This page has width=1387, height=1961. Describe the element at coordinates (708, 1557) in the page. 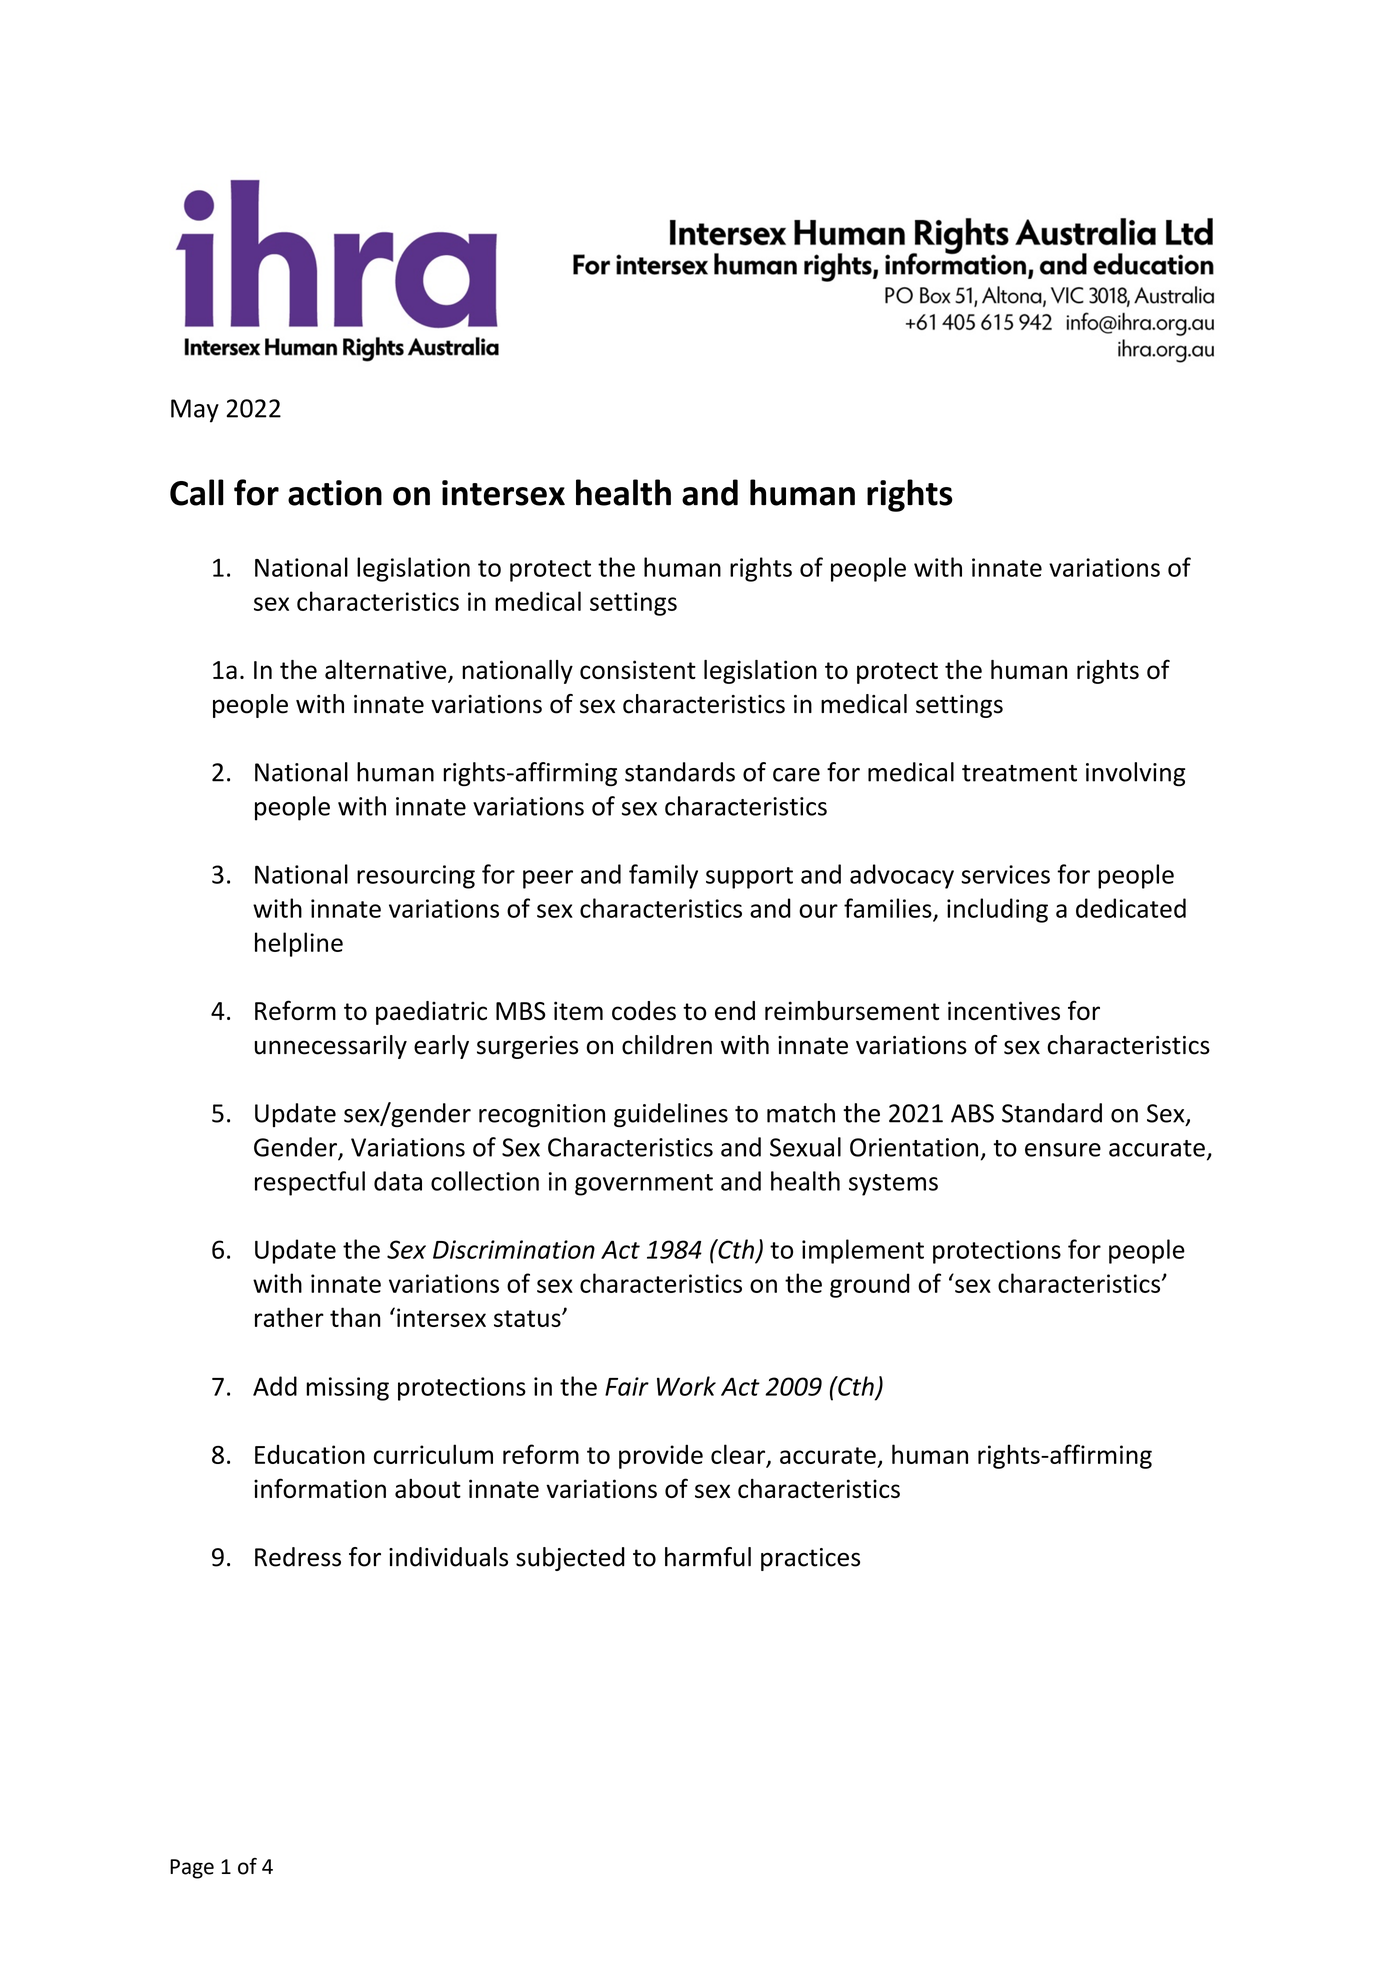

I see `harmful` at that location.
